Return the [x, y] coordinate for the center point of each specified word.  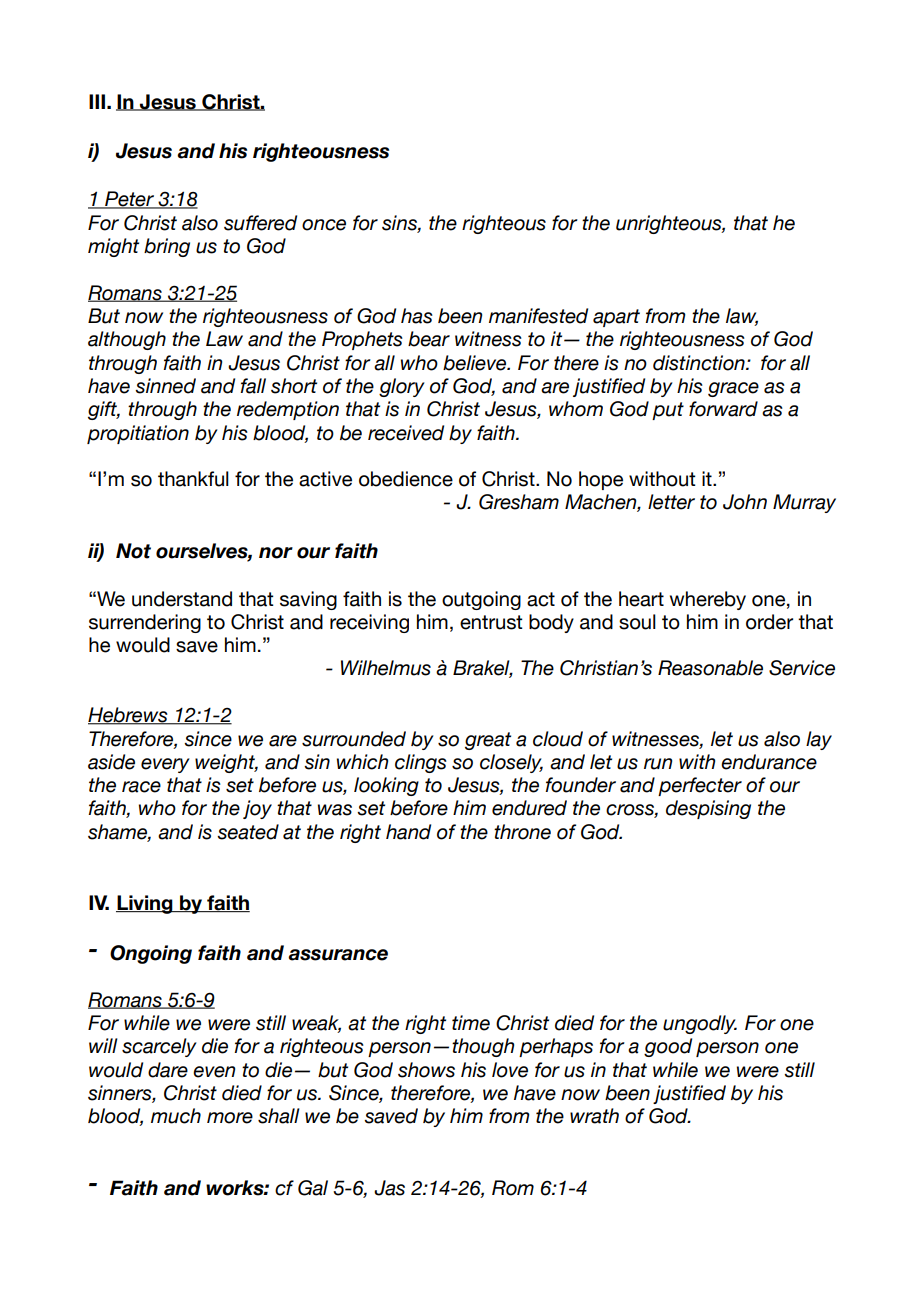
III [97, 101]
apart [616, 318]
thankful [193, 479]
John [745, 502]
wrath [594, 1116]
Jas [389, 1188]
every [165, 765]
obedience [406, 479]
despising [708, 809]
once [324, 225]
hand [408, 832]
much [176, 1116]
